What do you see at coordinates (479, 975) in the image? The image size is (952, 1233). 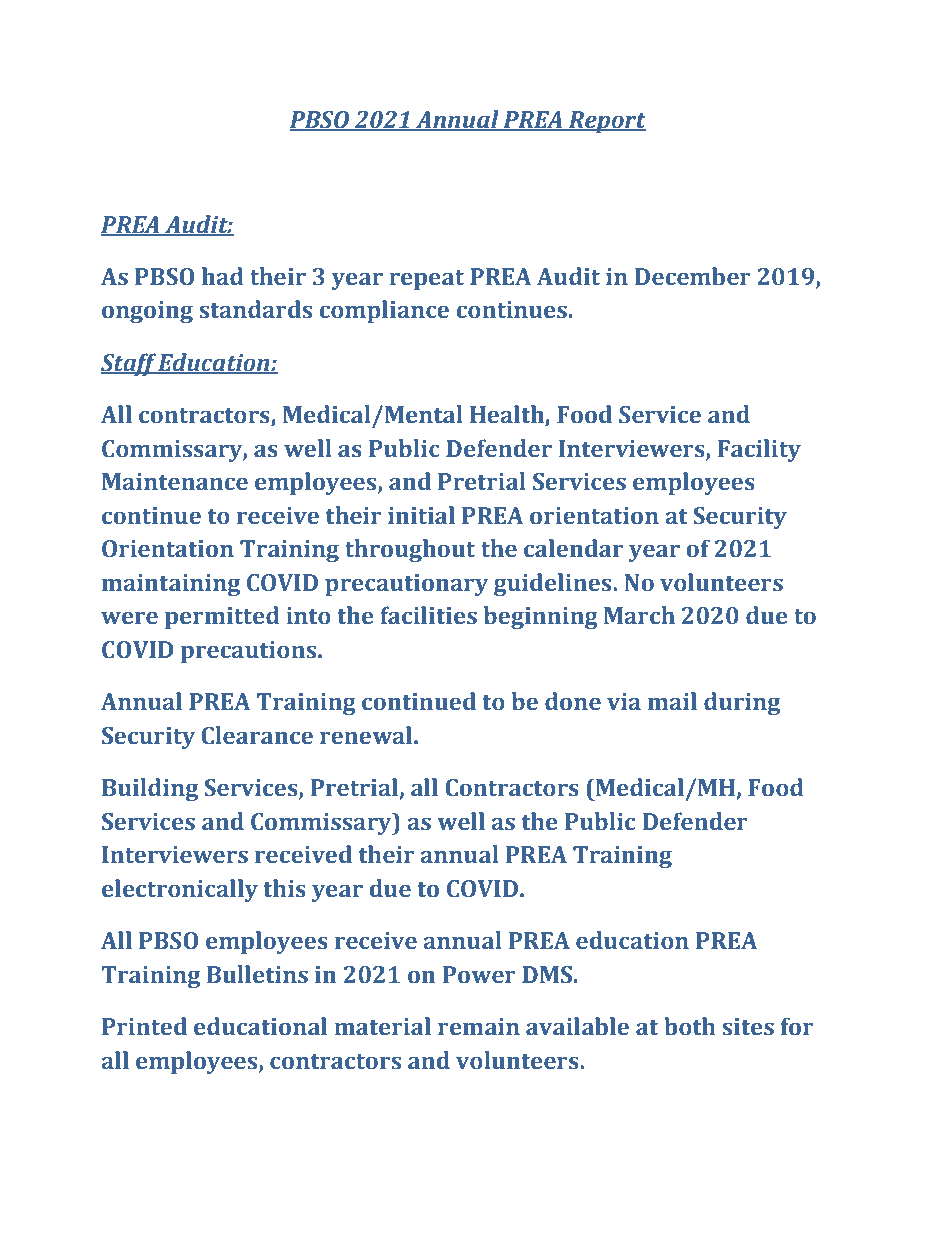 I see `Power` at bounding box center [479, 975].
